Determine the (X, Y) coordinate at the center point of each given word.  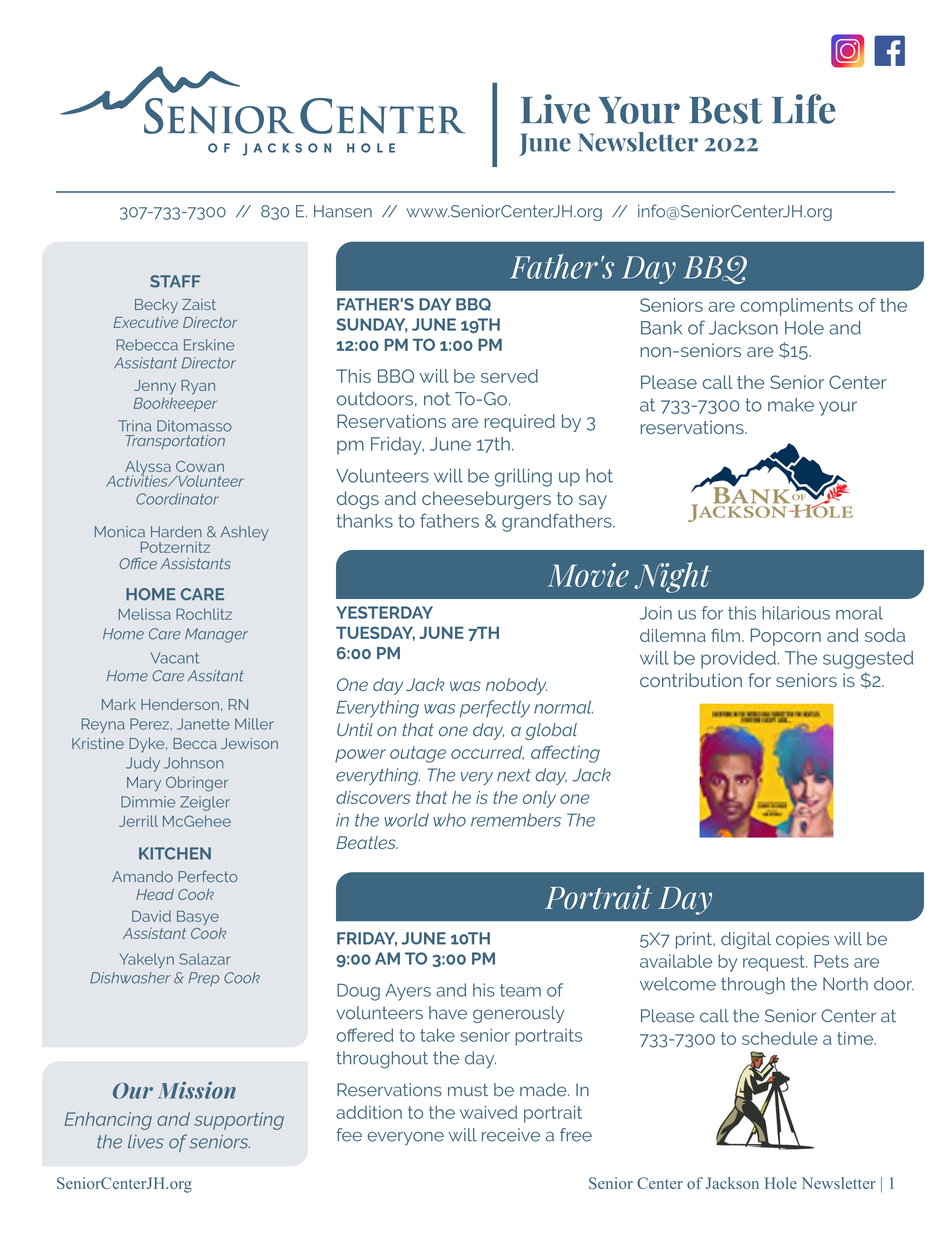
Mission (197, 1090)
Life (803, 109)
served (509, 376)
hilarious (796, 613)
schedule (780, 1038)
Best (725, 110)
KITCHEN (175, 853)
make (791, 405)
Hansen (343, 211)
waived (488, 1112)
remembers (516, 820)
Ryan (198, 387)
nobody (516, 686)
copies (802, 940)
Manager (216, 635)
